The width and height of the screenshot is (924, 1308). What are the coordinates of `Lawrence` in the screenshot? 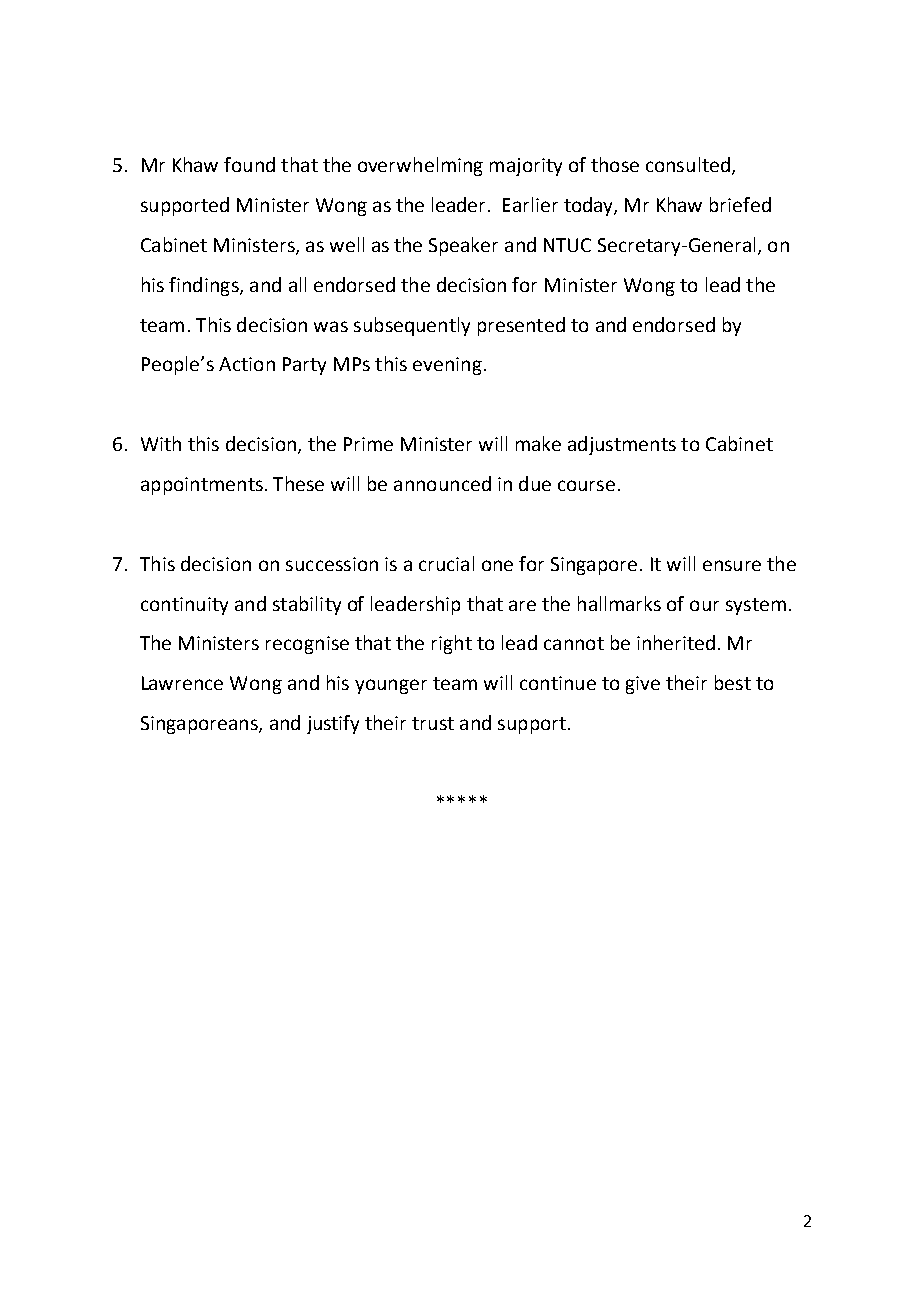 It's located at (182, 683).
